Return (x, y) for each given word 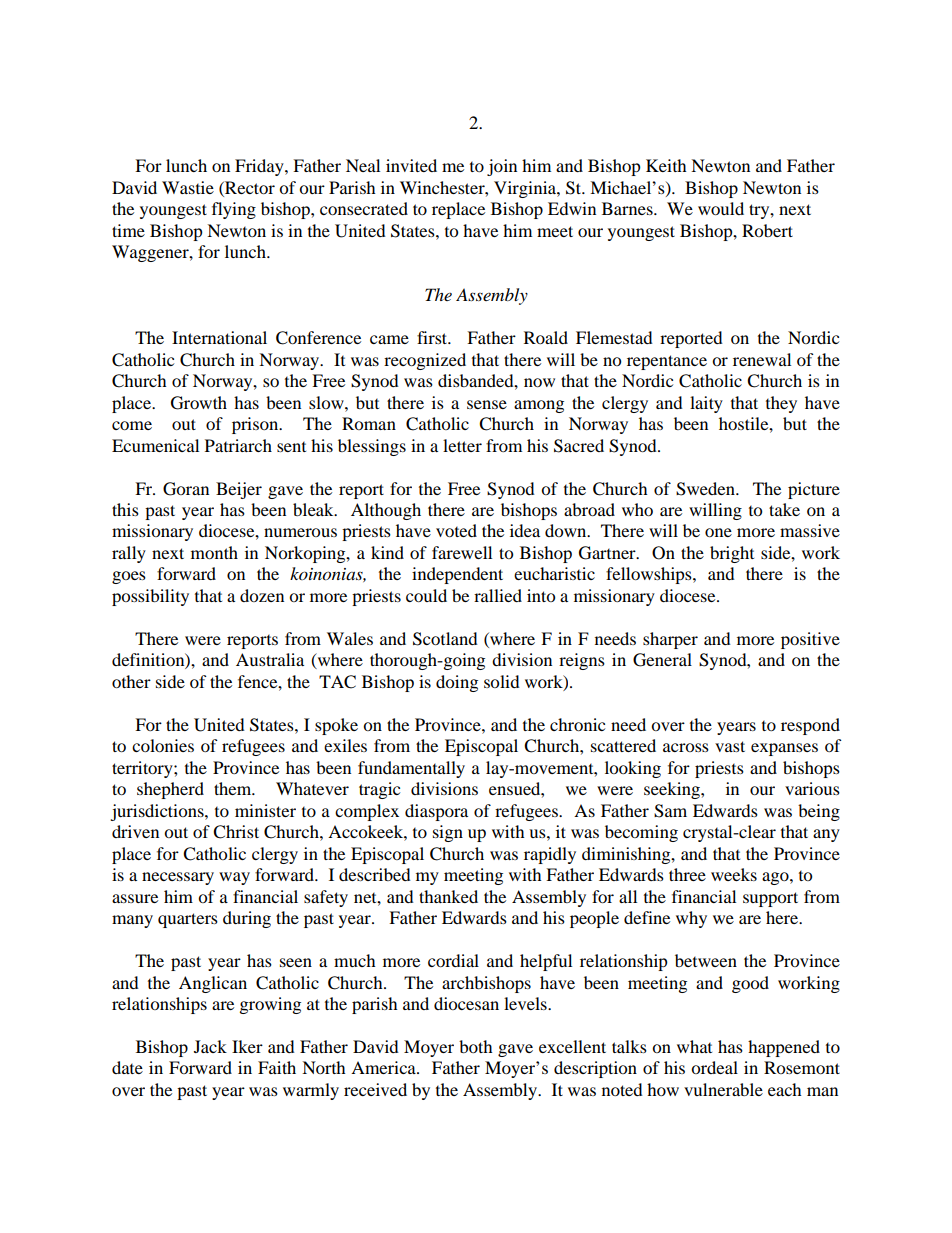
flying (234, 210)
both (476, 1046)
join (502, 167)
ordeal (714, 1067)
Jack (210, 1046)
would (721, 208)
